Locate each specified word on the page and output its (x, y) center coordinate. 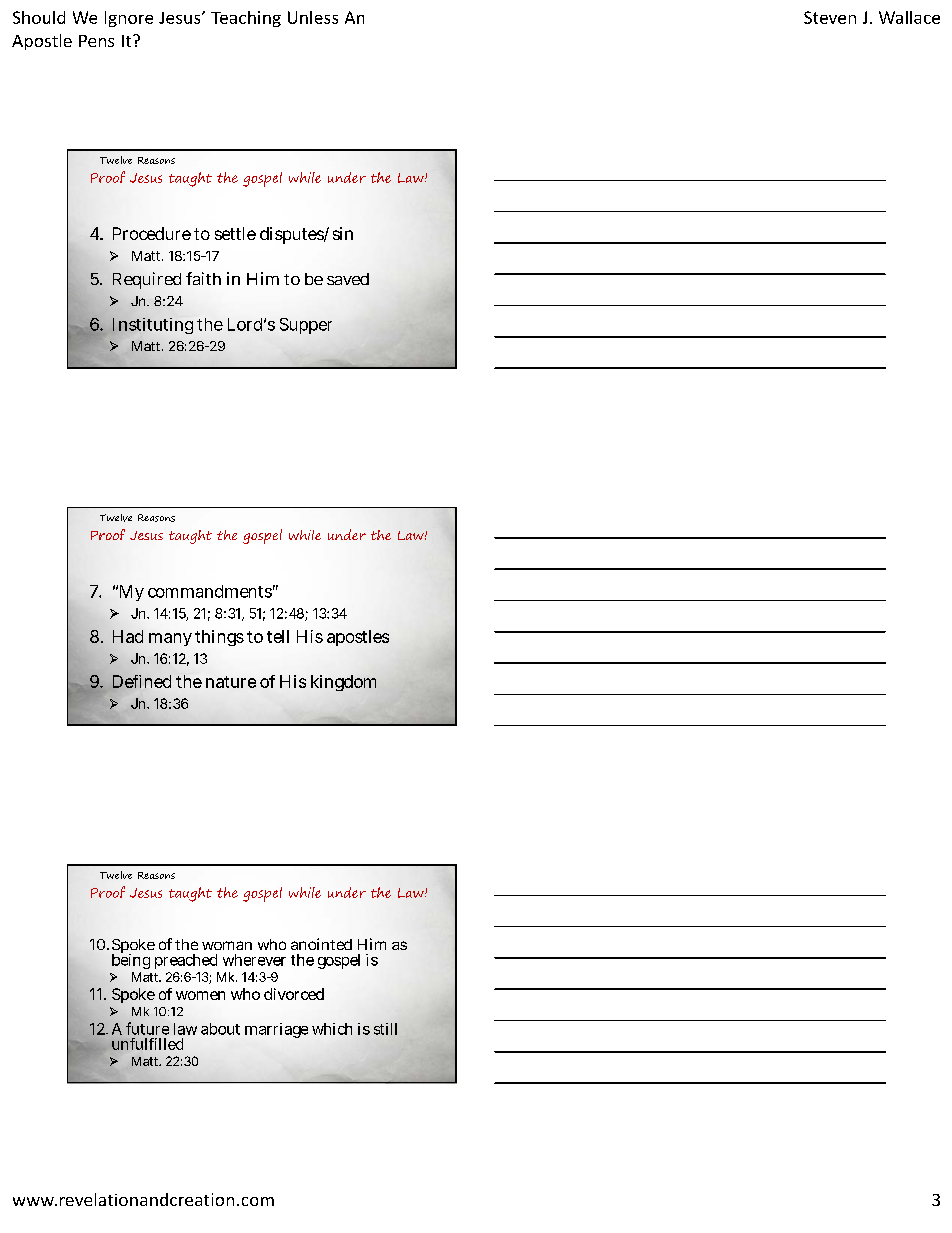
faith (203, 278)
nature (231, 682)
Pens (96, 41)
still (385, 1029)
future (147, 1028)
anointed (321, 944)
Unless (313, 17)
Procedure (152, 233)
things (219, 638)
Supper (306, 326)
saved (348, 279)
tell (278, 636)
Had (128, 636)
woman (227, 945)
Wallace (909, 17)
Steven (830, 17)
